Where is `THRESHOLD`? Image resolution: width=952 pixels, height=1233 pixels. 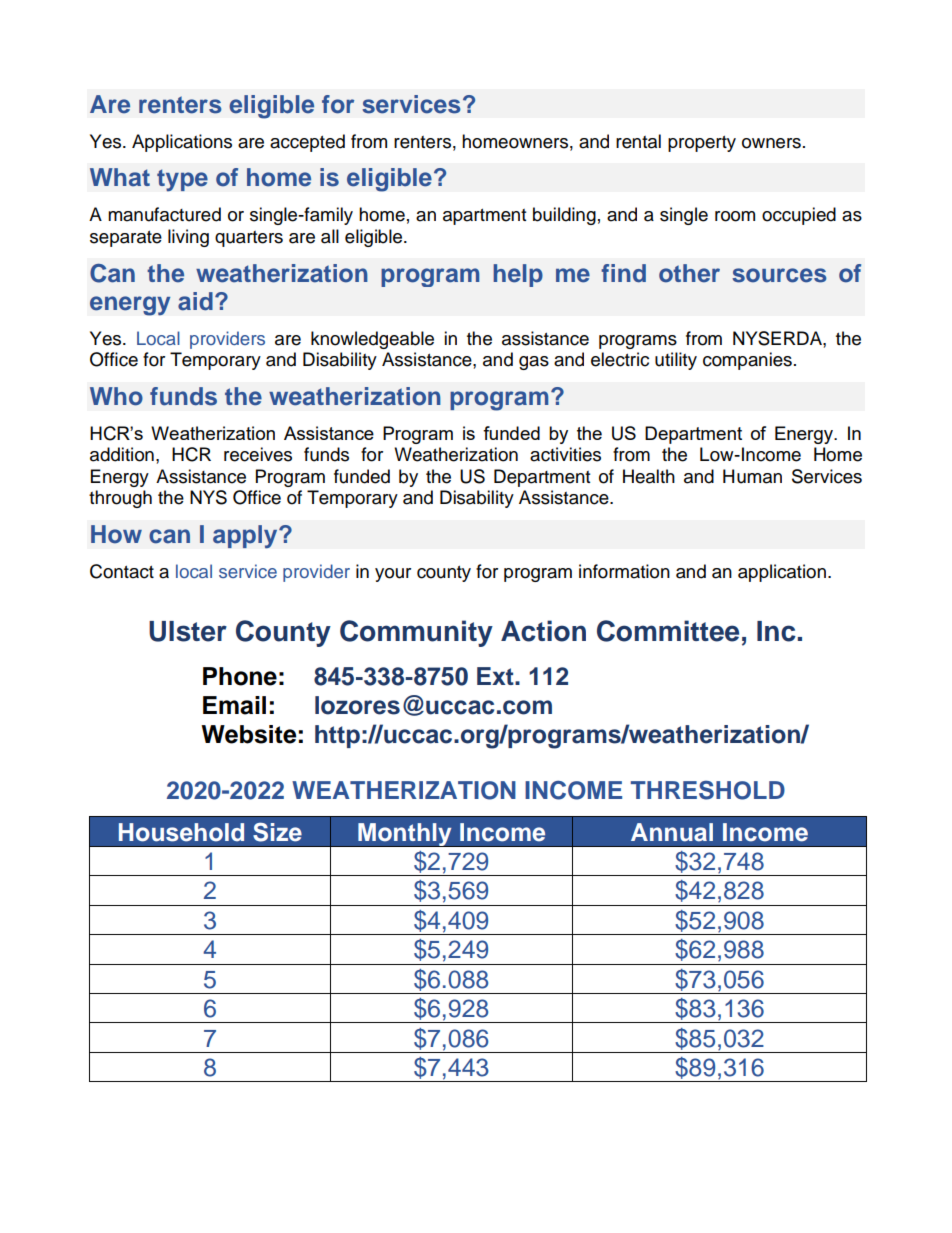
THRESHOLD is located at coordinates (708, 790).
